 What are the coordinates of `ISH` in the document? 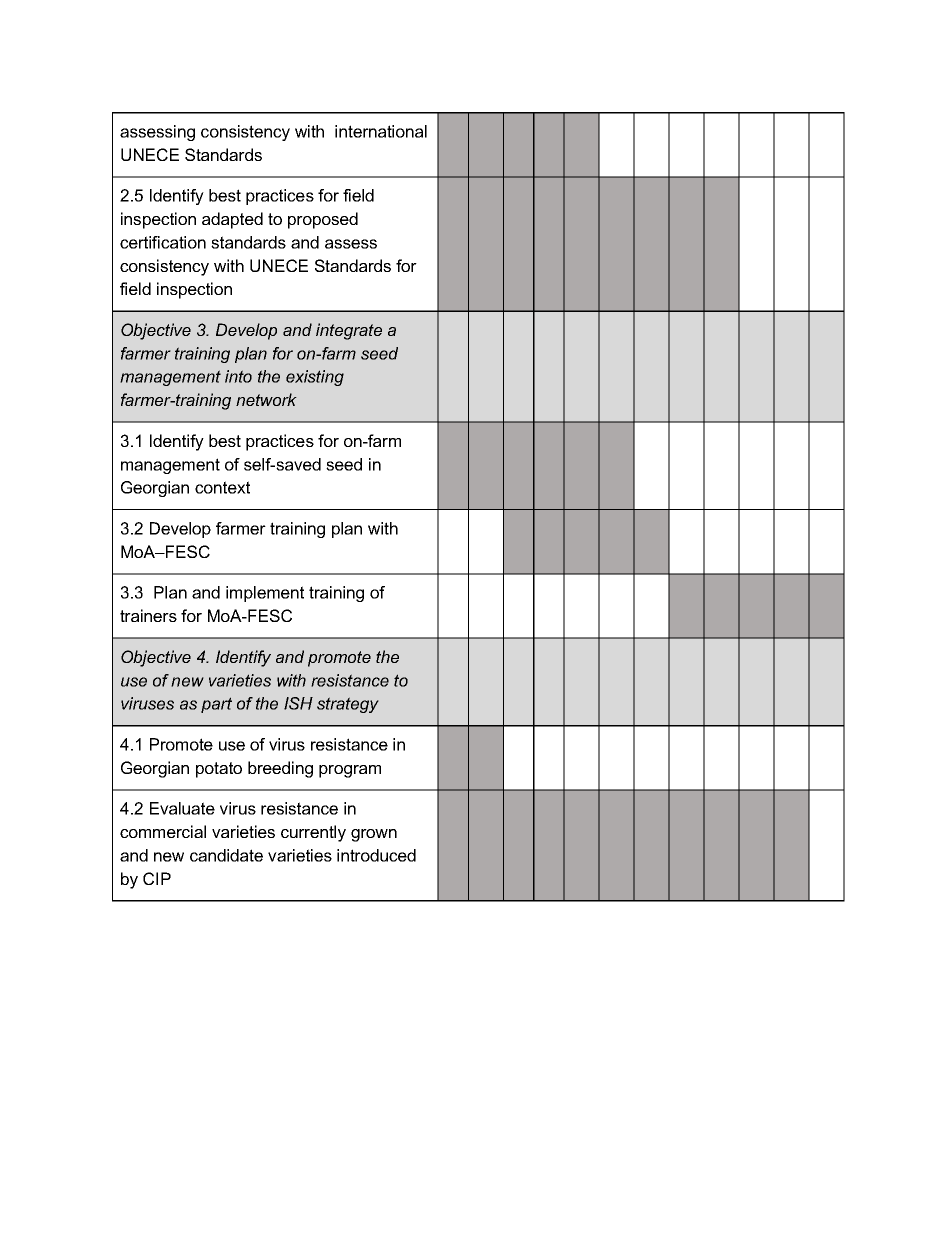 It's located at (298, 703).
